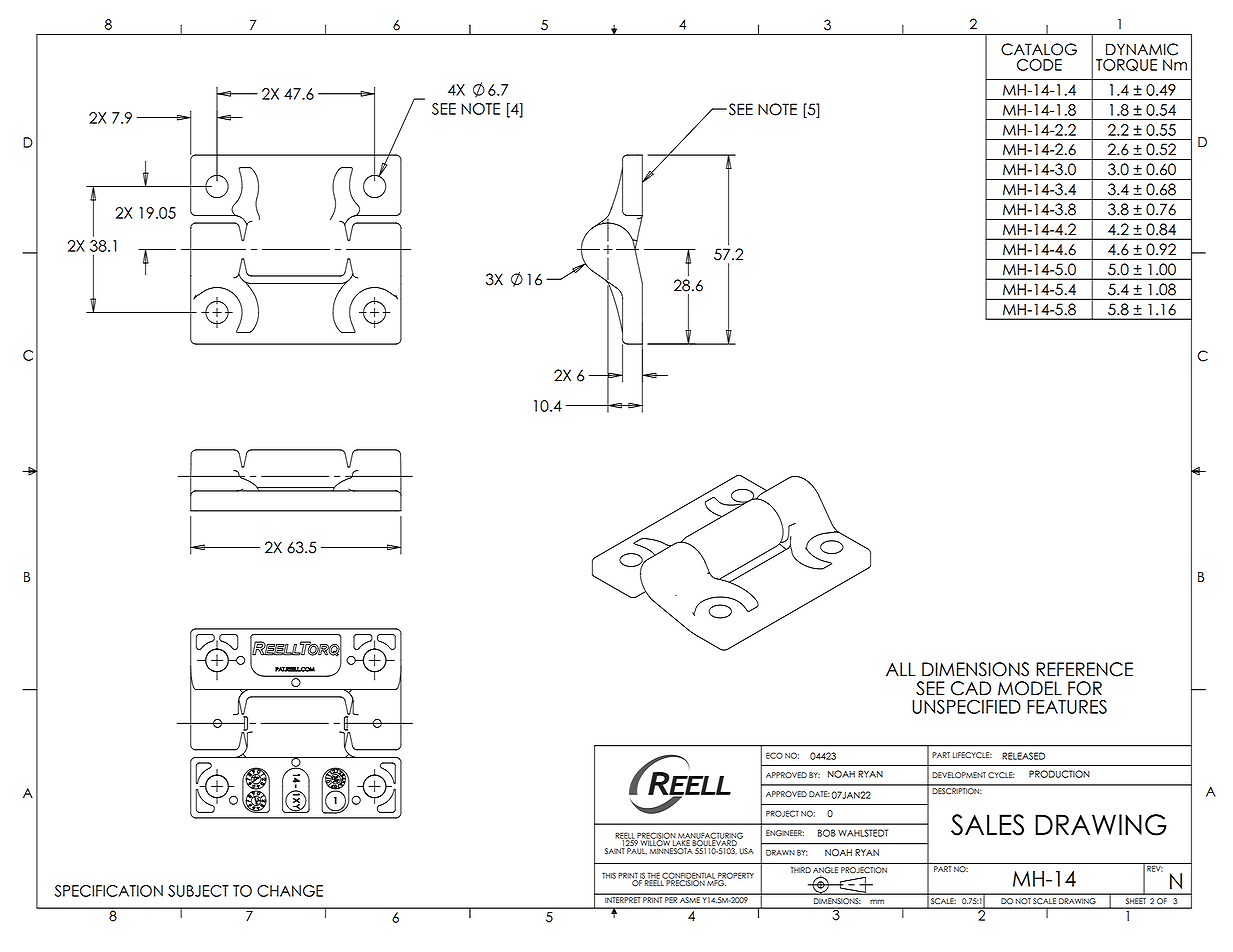 Image resolution: width=1233 pixels, height=952 pixels. What do you see at coordinates (198, 891) in the image?
I see `SUBJECT` at bounding box center [198, 891].
